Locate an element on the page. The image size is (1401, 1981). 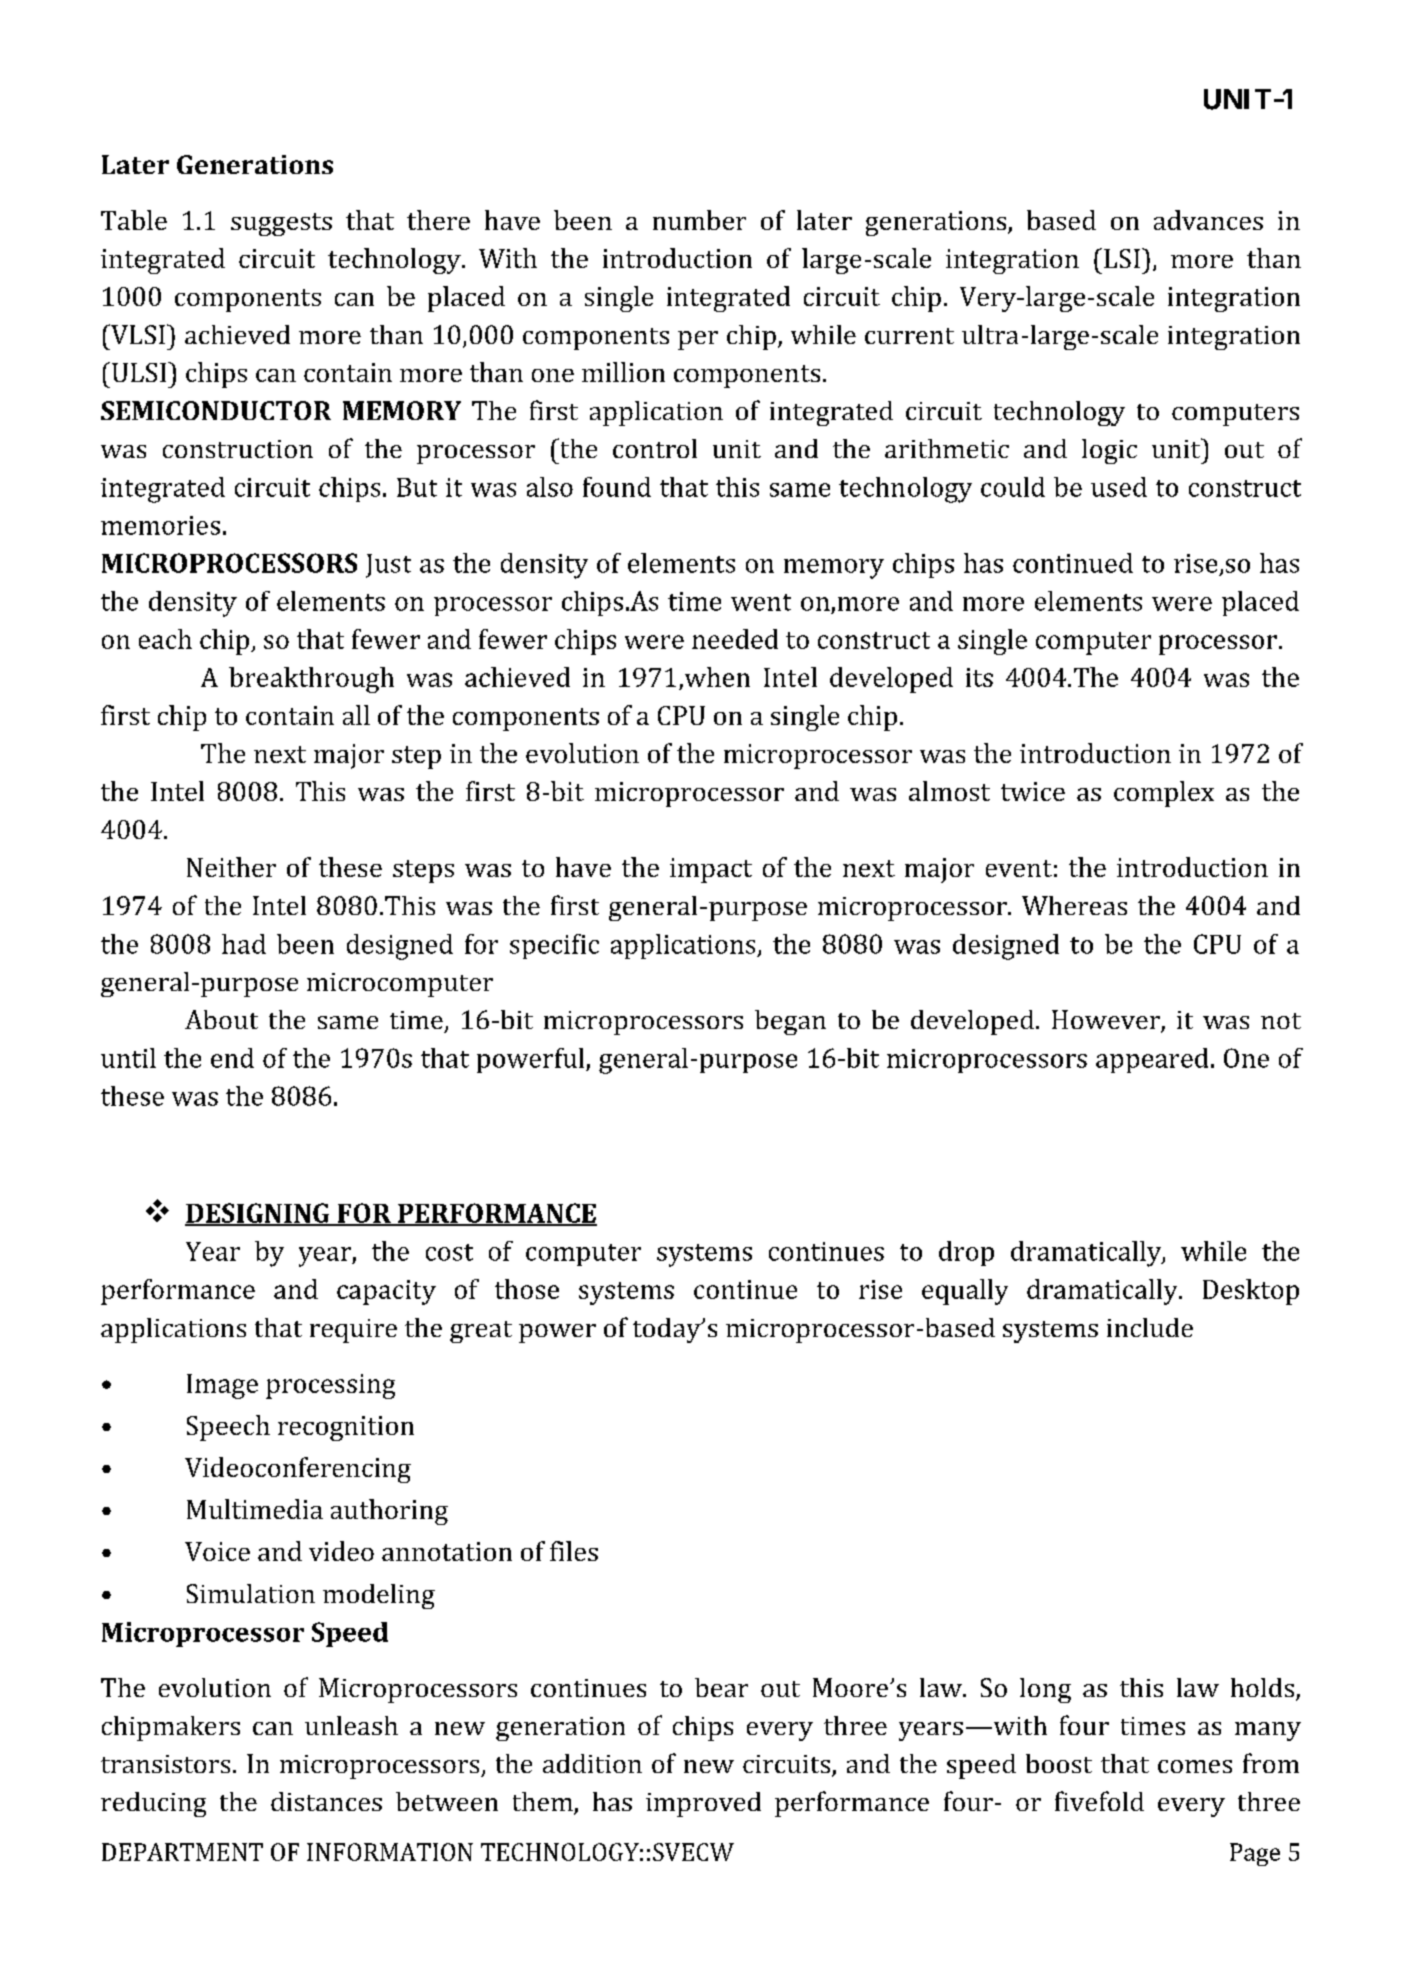
advances is located at coordinates (1208, 220).
